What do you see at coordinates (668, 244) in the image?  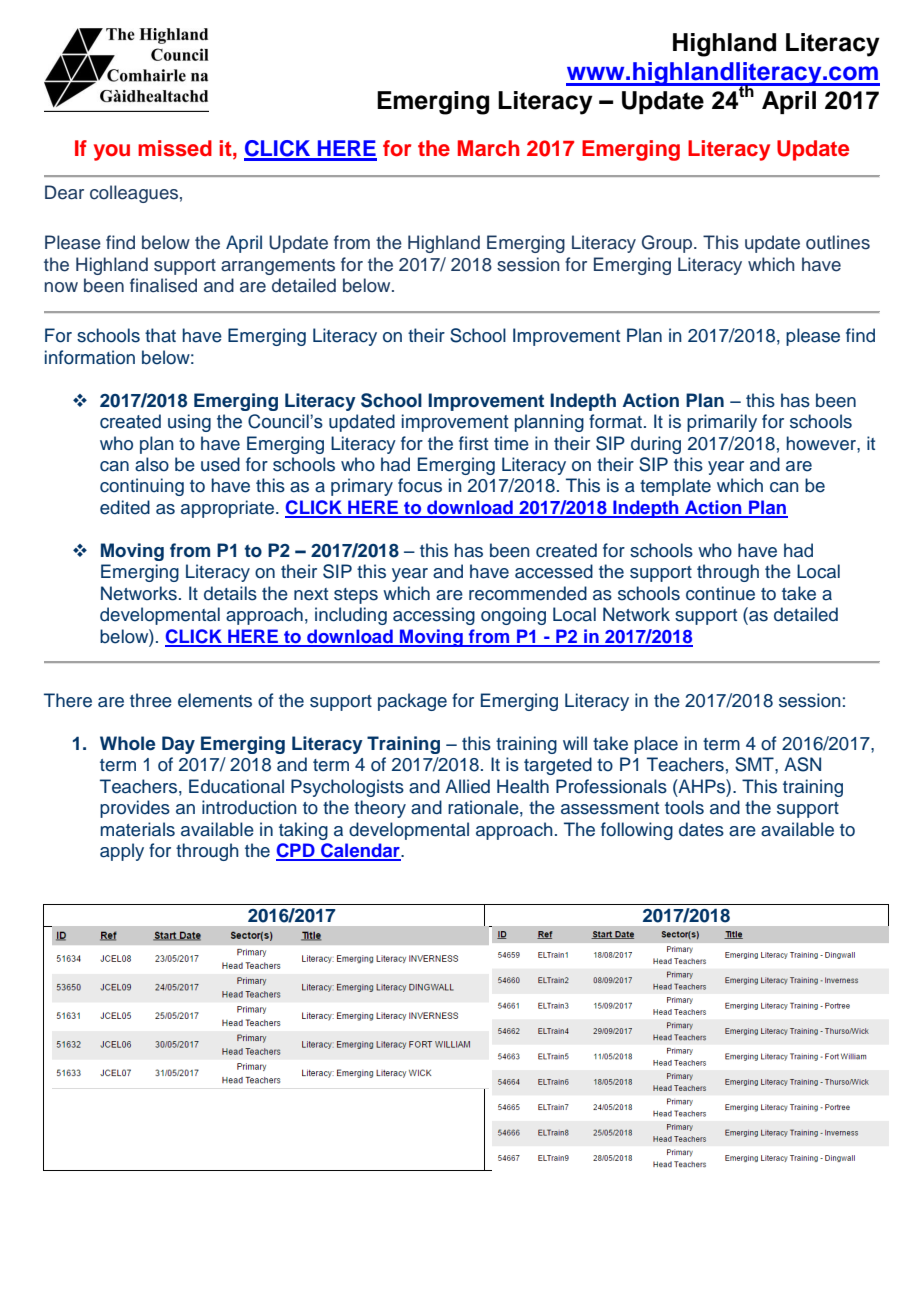 I see `Group` at bounding box center [668, 244].
